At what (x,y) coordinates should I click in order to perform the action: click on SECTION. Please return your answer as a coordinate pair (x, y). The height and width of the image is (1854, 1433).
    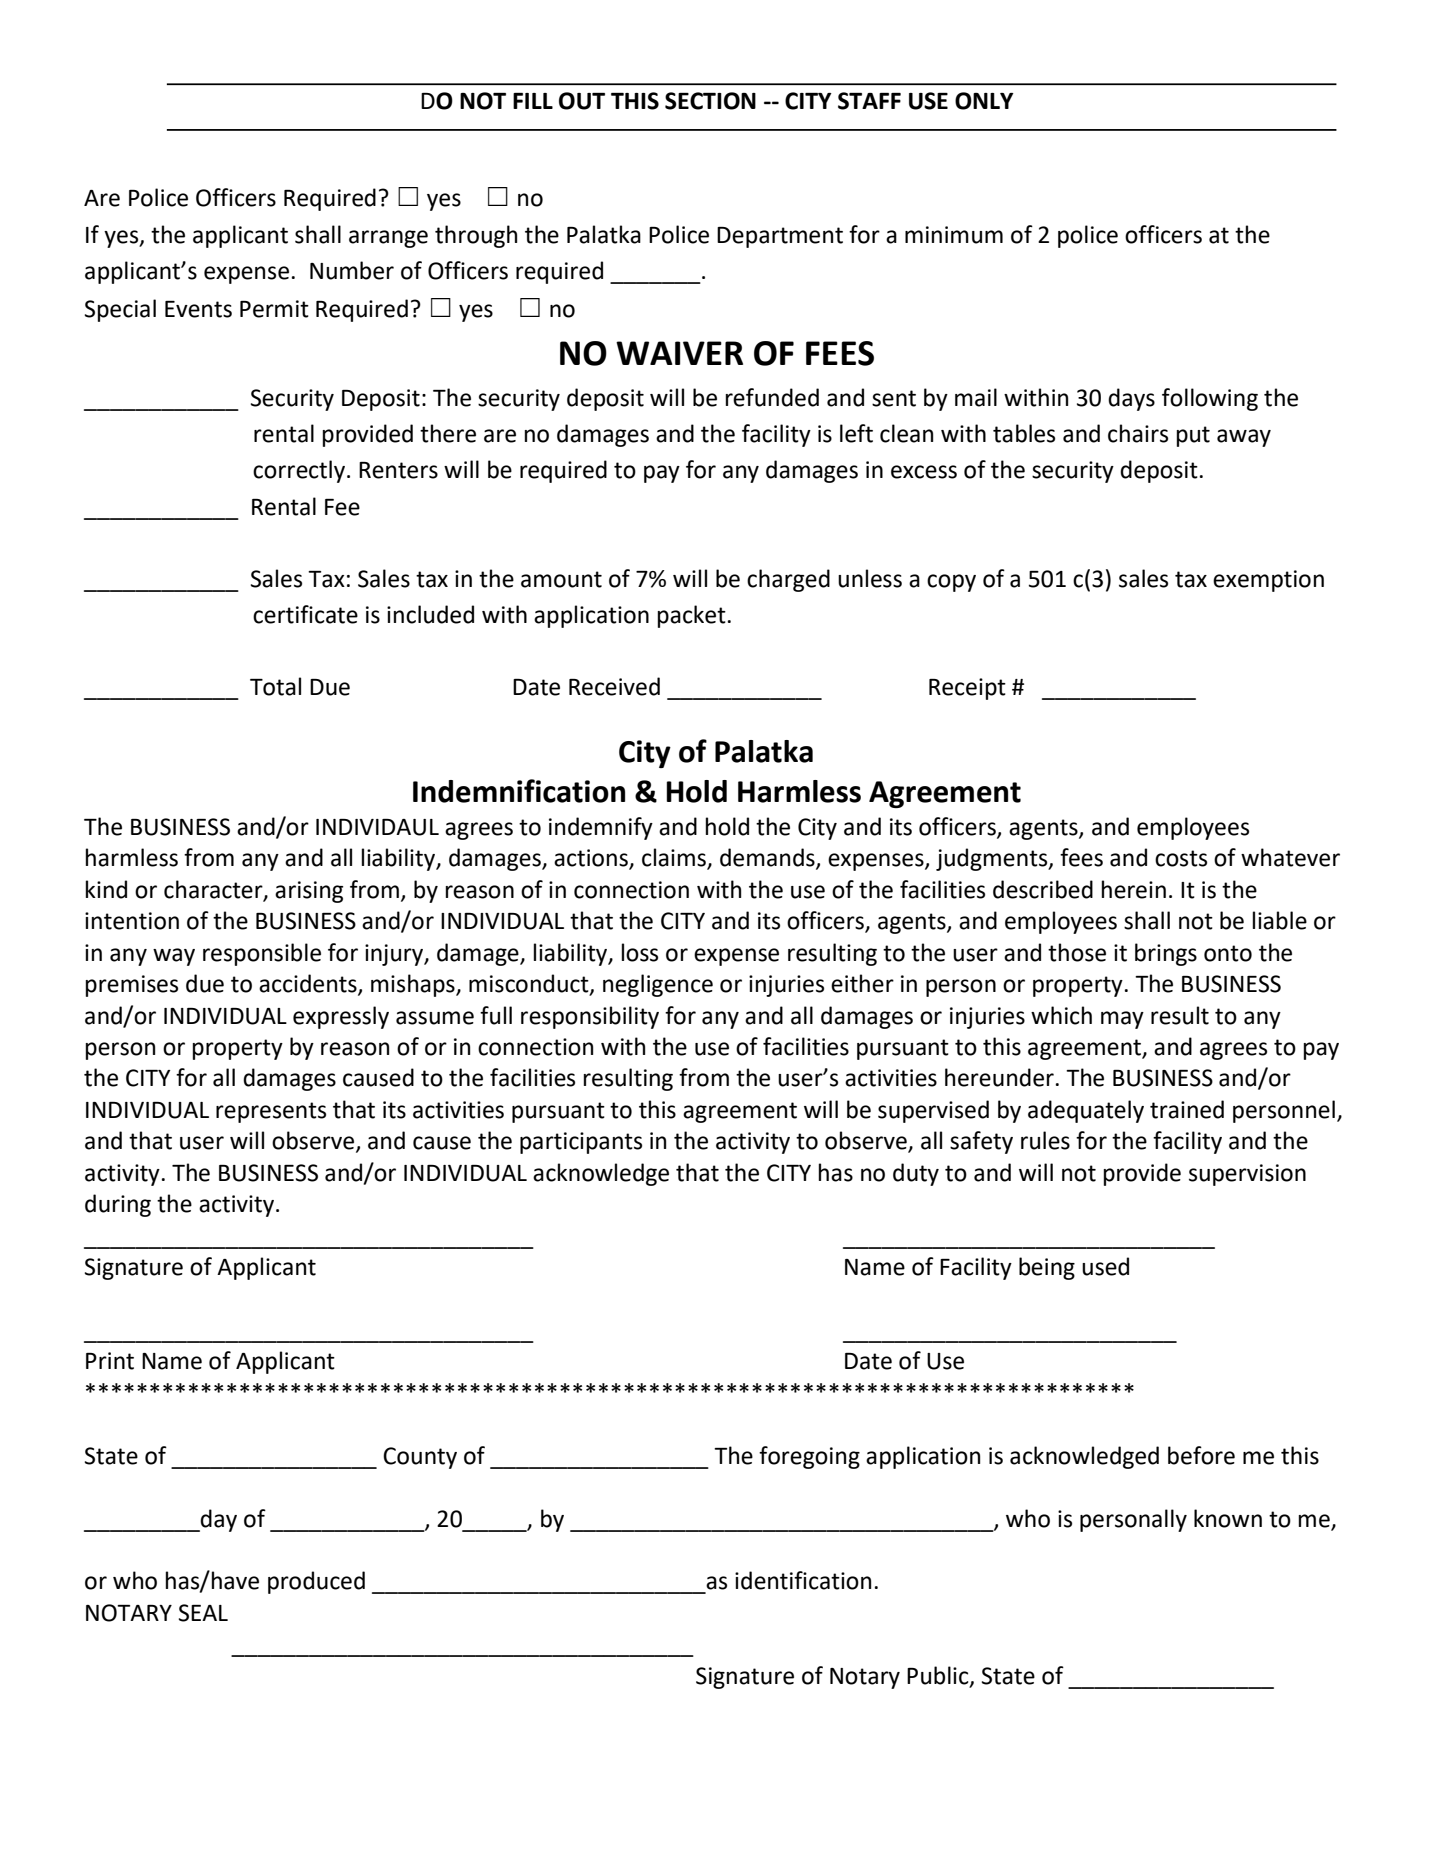
    Looking at the image, I should click on (710, 101).
